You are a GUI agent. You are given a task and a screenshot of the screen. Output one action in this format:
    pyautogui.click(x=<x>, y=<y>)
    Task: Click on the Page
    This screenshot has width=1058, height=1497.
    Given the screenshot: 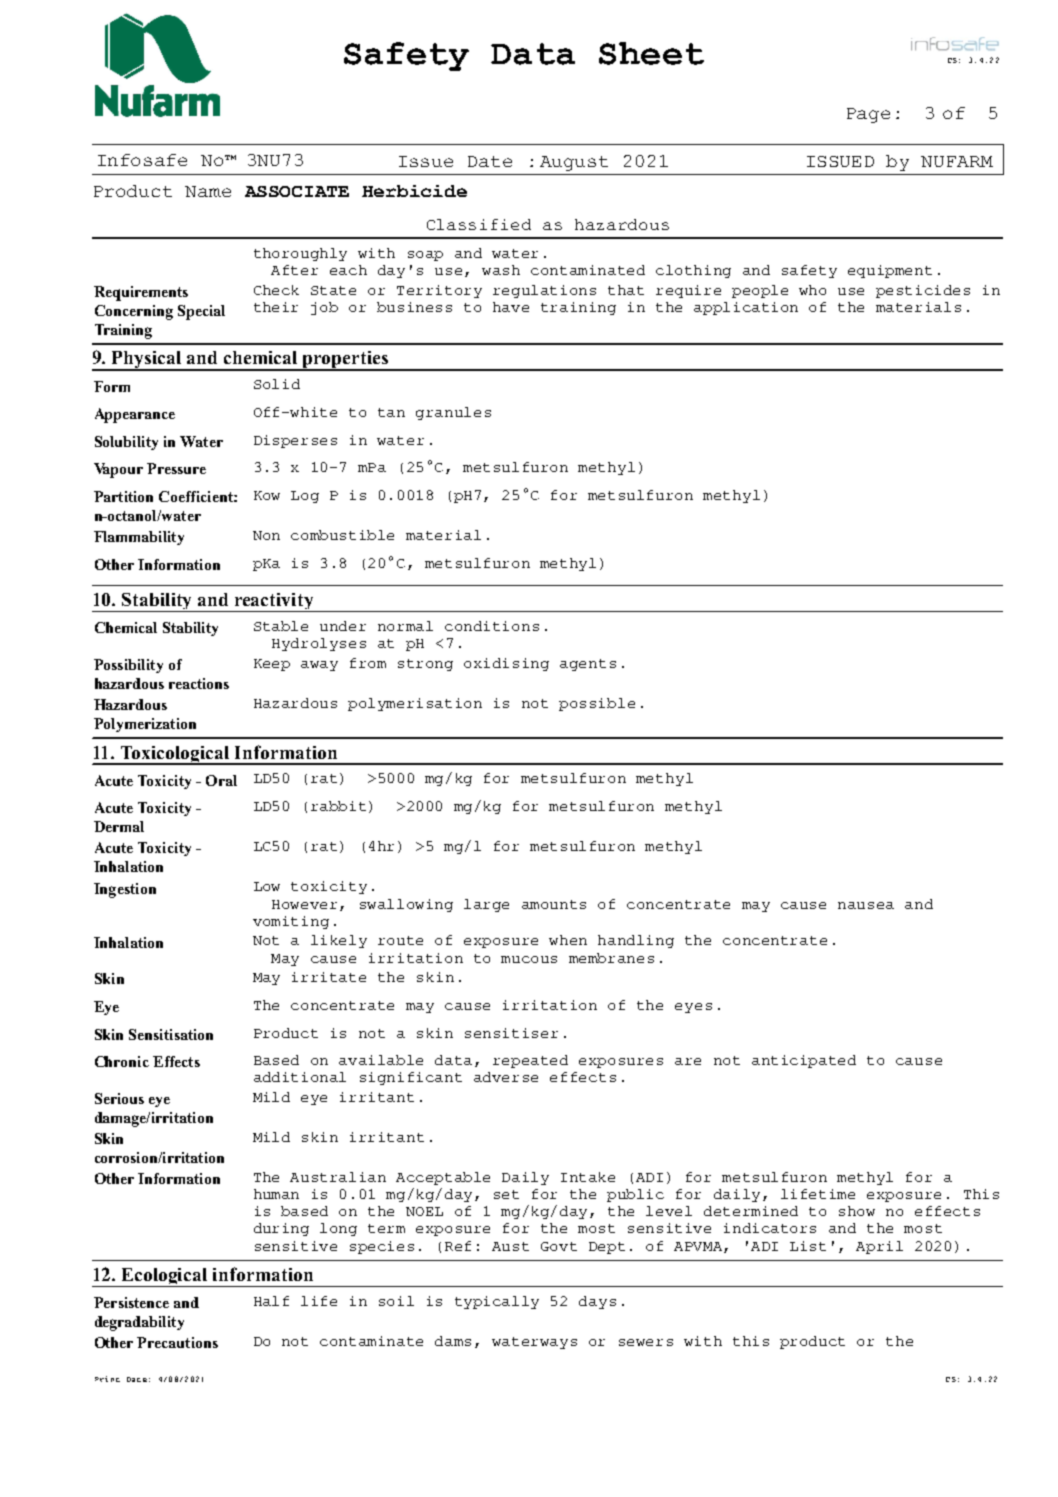 What is the action you would take?
    pyautogui.click(x=868, y=115)
